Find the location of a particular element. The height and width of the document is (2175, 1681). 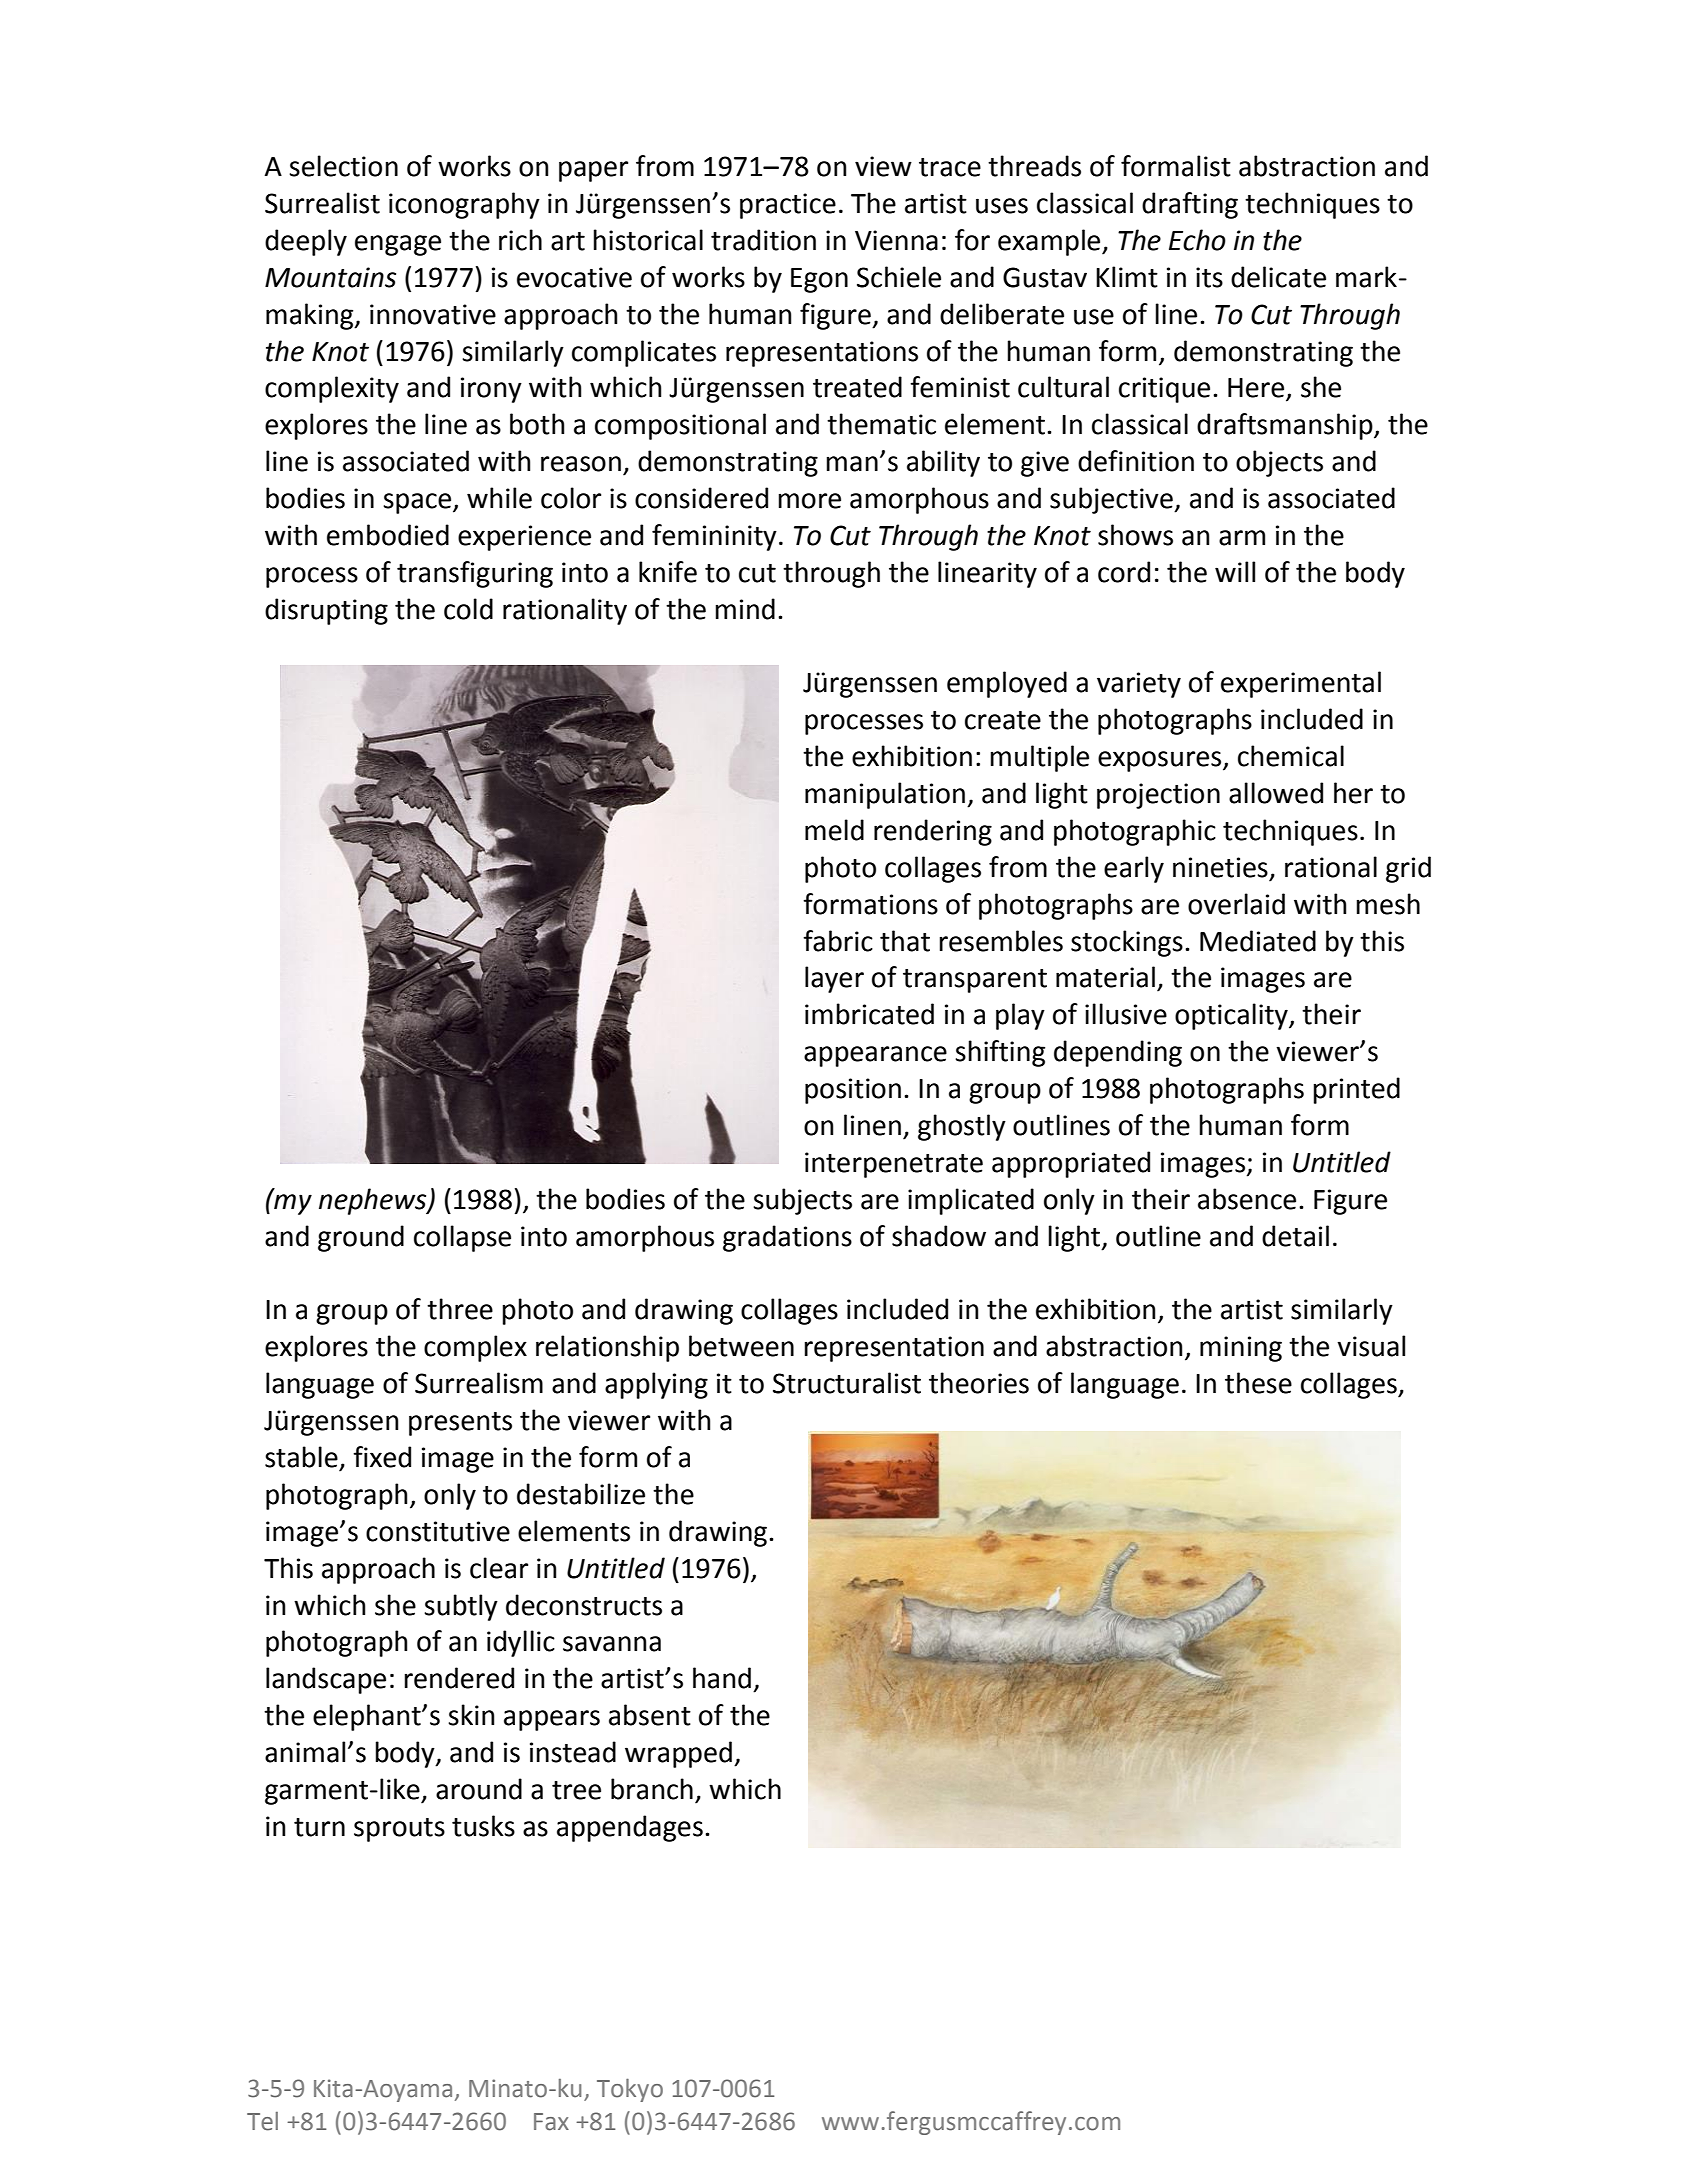

mining is located at coordinates (1241, 1349).
